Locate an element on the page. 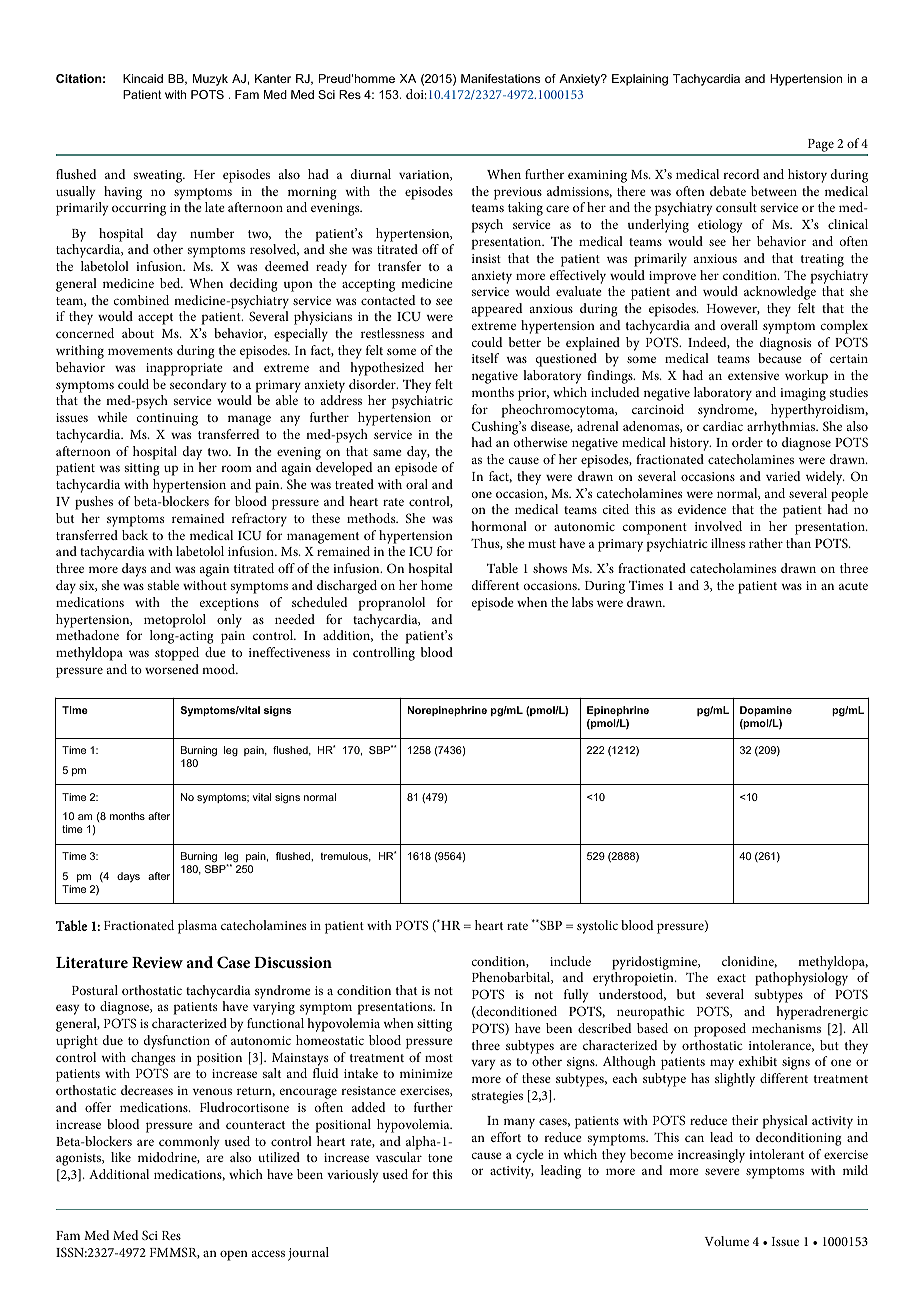 The image size is (924, 1308). sweating is located at coordinates (159, 176).
